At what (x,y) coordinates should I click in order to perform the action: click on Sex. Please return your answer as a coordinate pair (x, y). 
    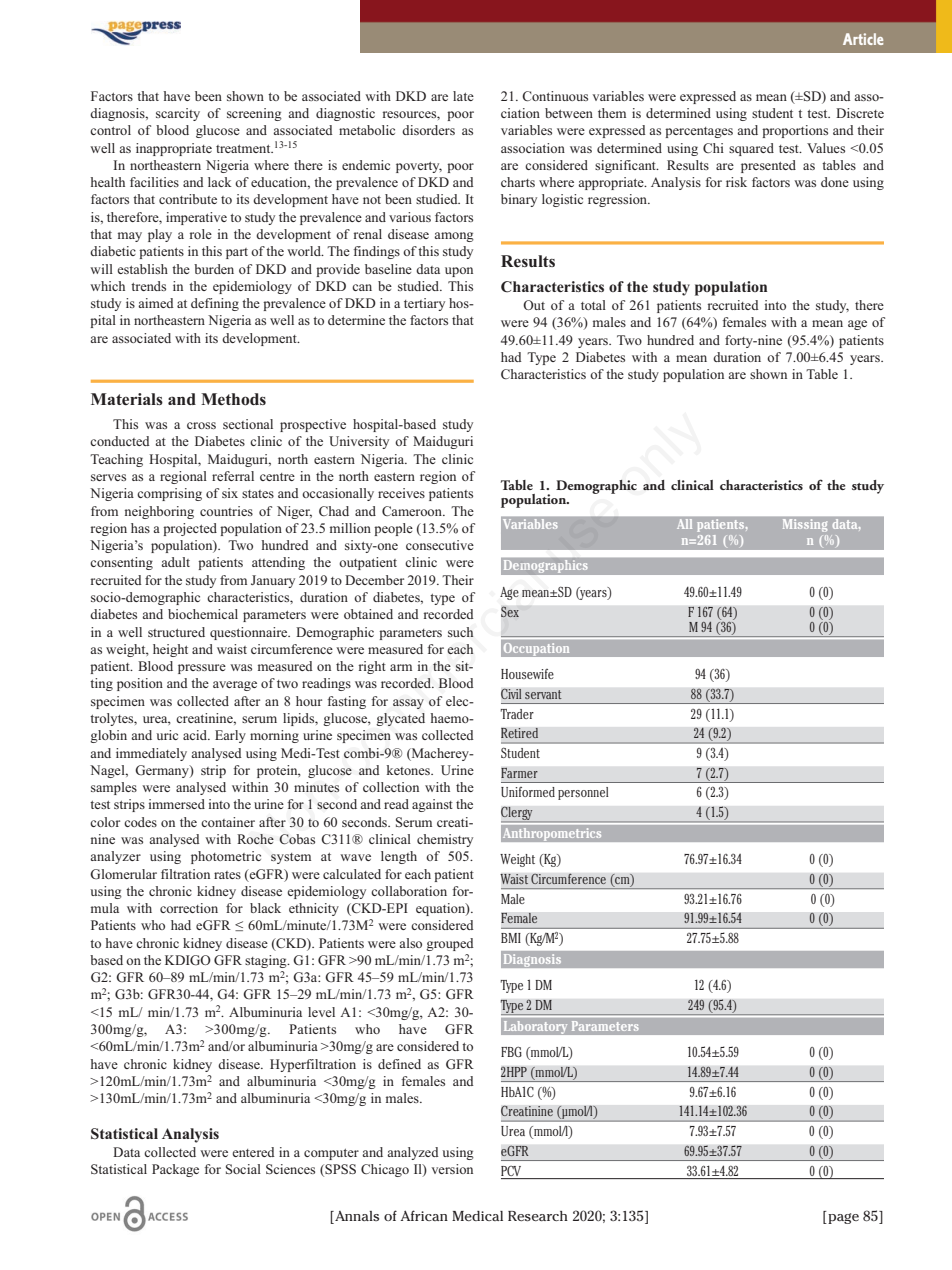
    Looking at the image, I should click on (510, 612).
